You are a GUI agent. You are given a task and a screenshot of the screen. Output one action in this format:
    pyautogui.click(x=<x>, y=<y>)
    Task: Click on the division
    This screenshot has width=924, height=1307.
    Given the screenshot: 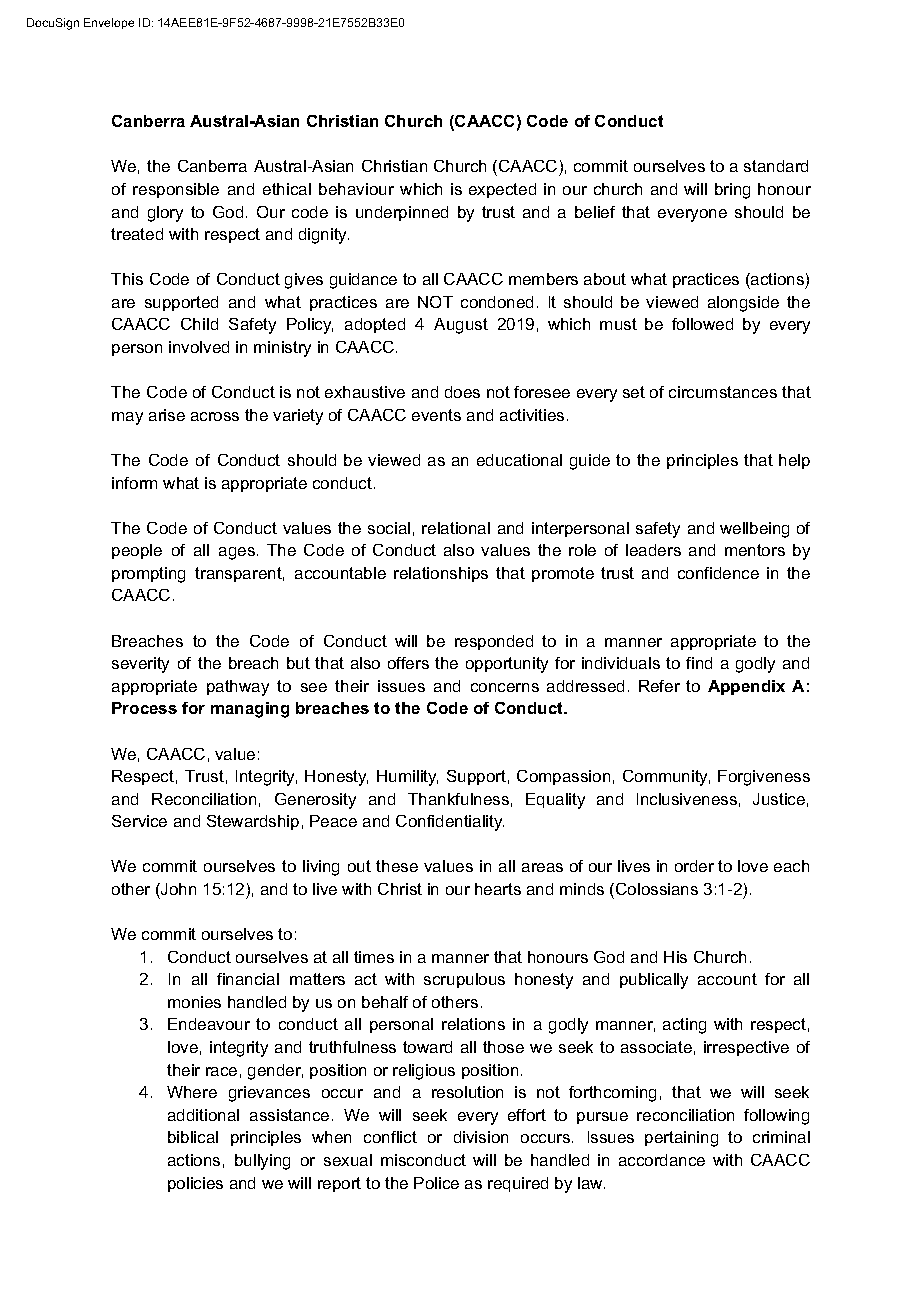 What is the action you would take?
    pyautogui.click(x=481, y=1137)
